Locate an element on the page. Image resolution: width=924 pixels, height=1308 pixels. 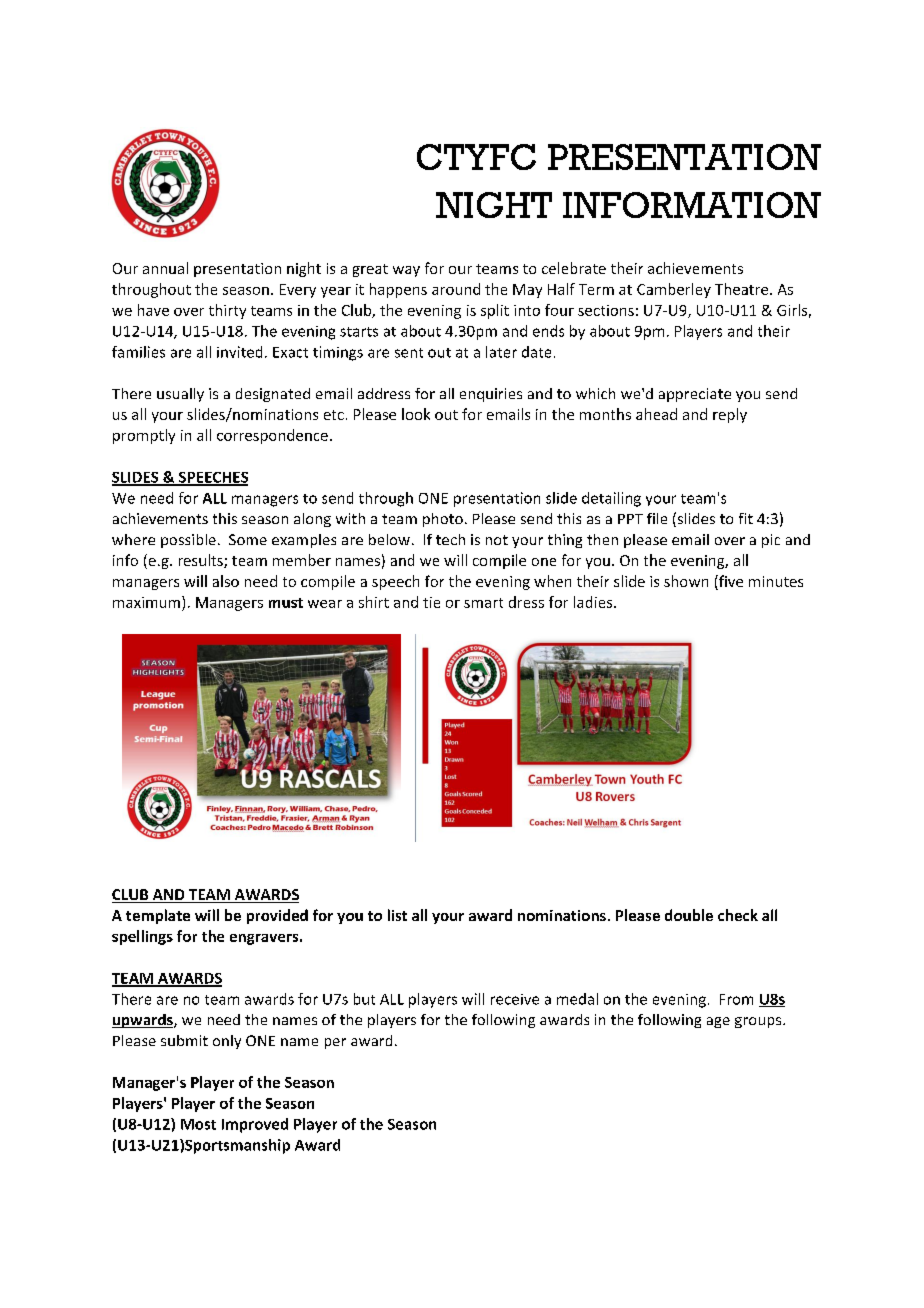
per is located at coordinates (335, 1043).
